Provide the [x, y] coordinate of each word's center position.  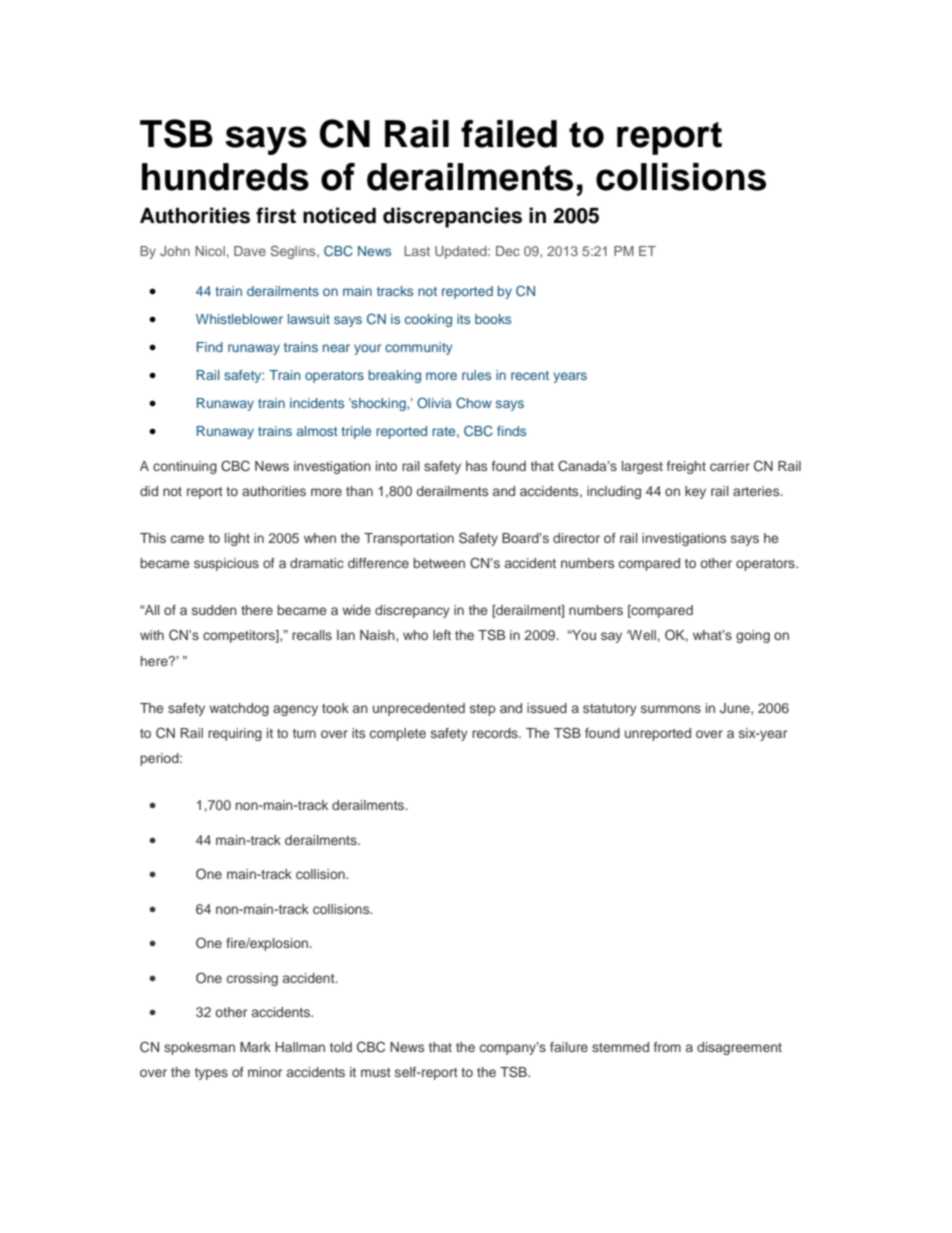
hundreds [225, 177]
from [667, 1047]
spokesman [199, 1048]
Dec [508, 251]
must [376, 1072]
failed [509, 134]
